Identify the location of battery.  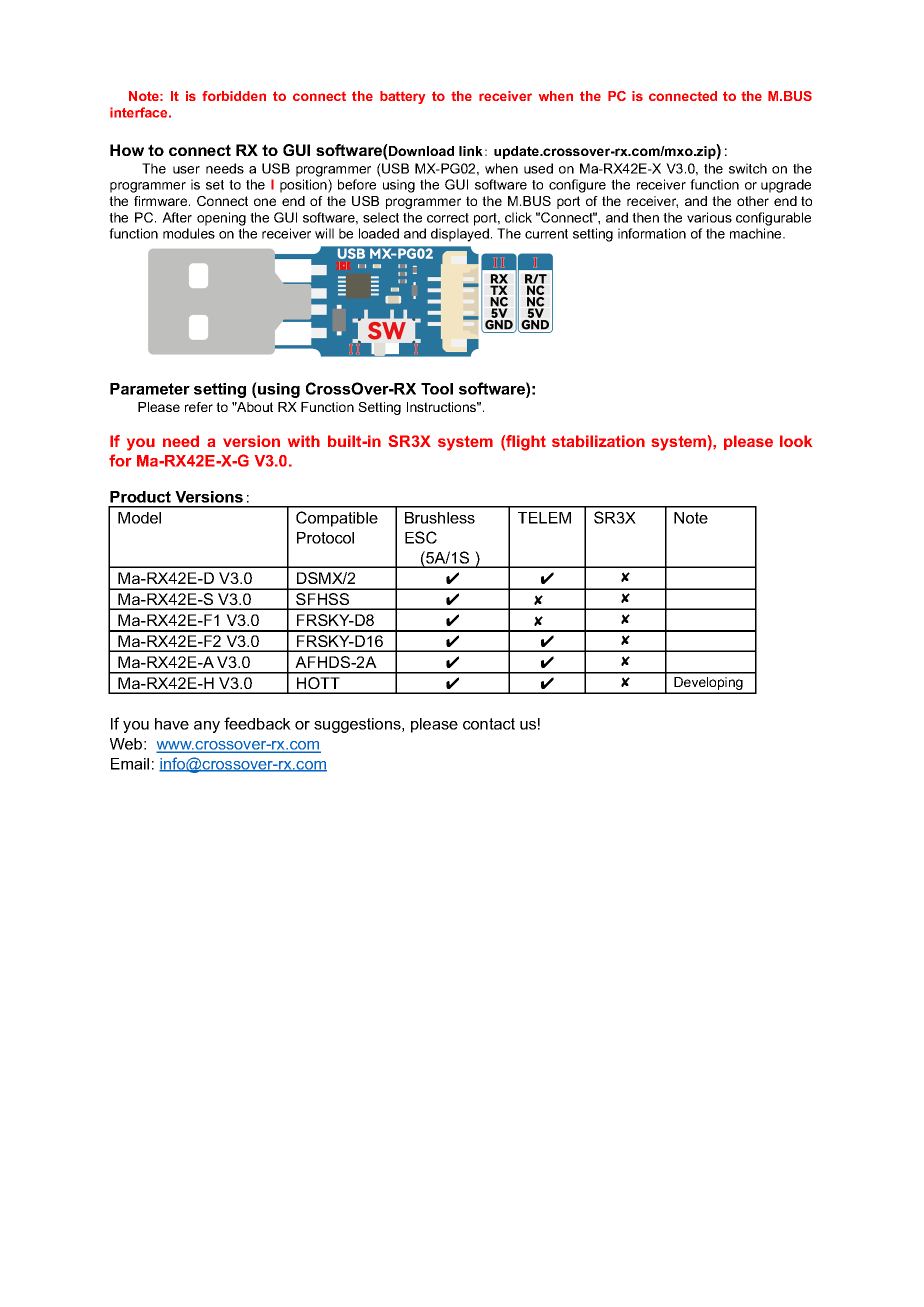
(402, 97).
